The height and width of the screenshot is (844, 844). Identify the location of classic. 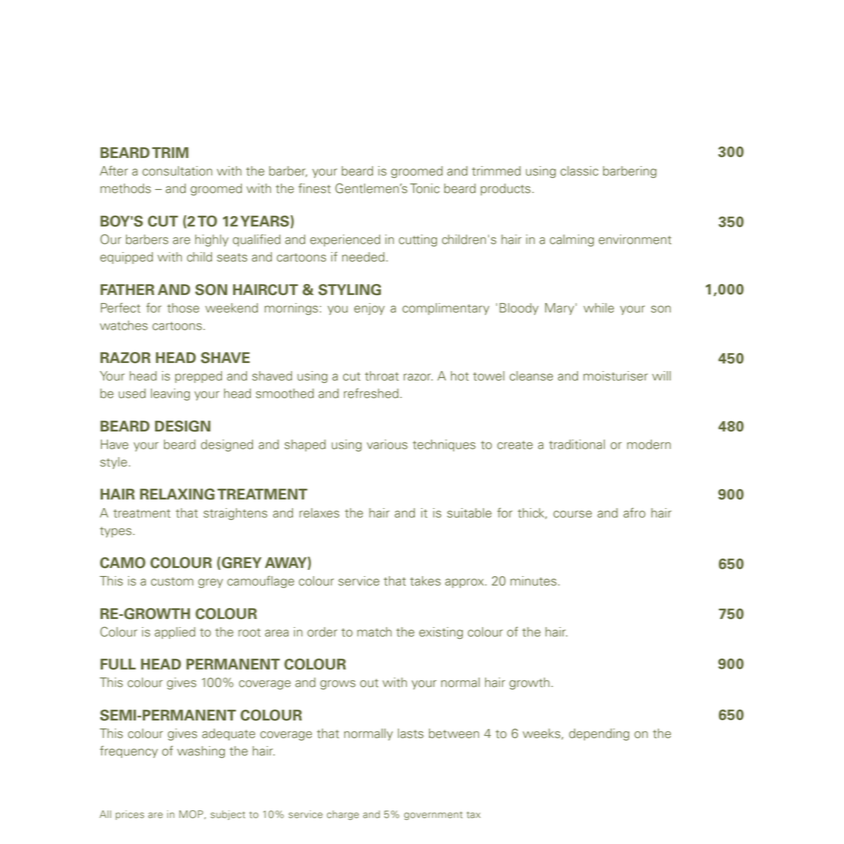
(579, 171).
